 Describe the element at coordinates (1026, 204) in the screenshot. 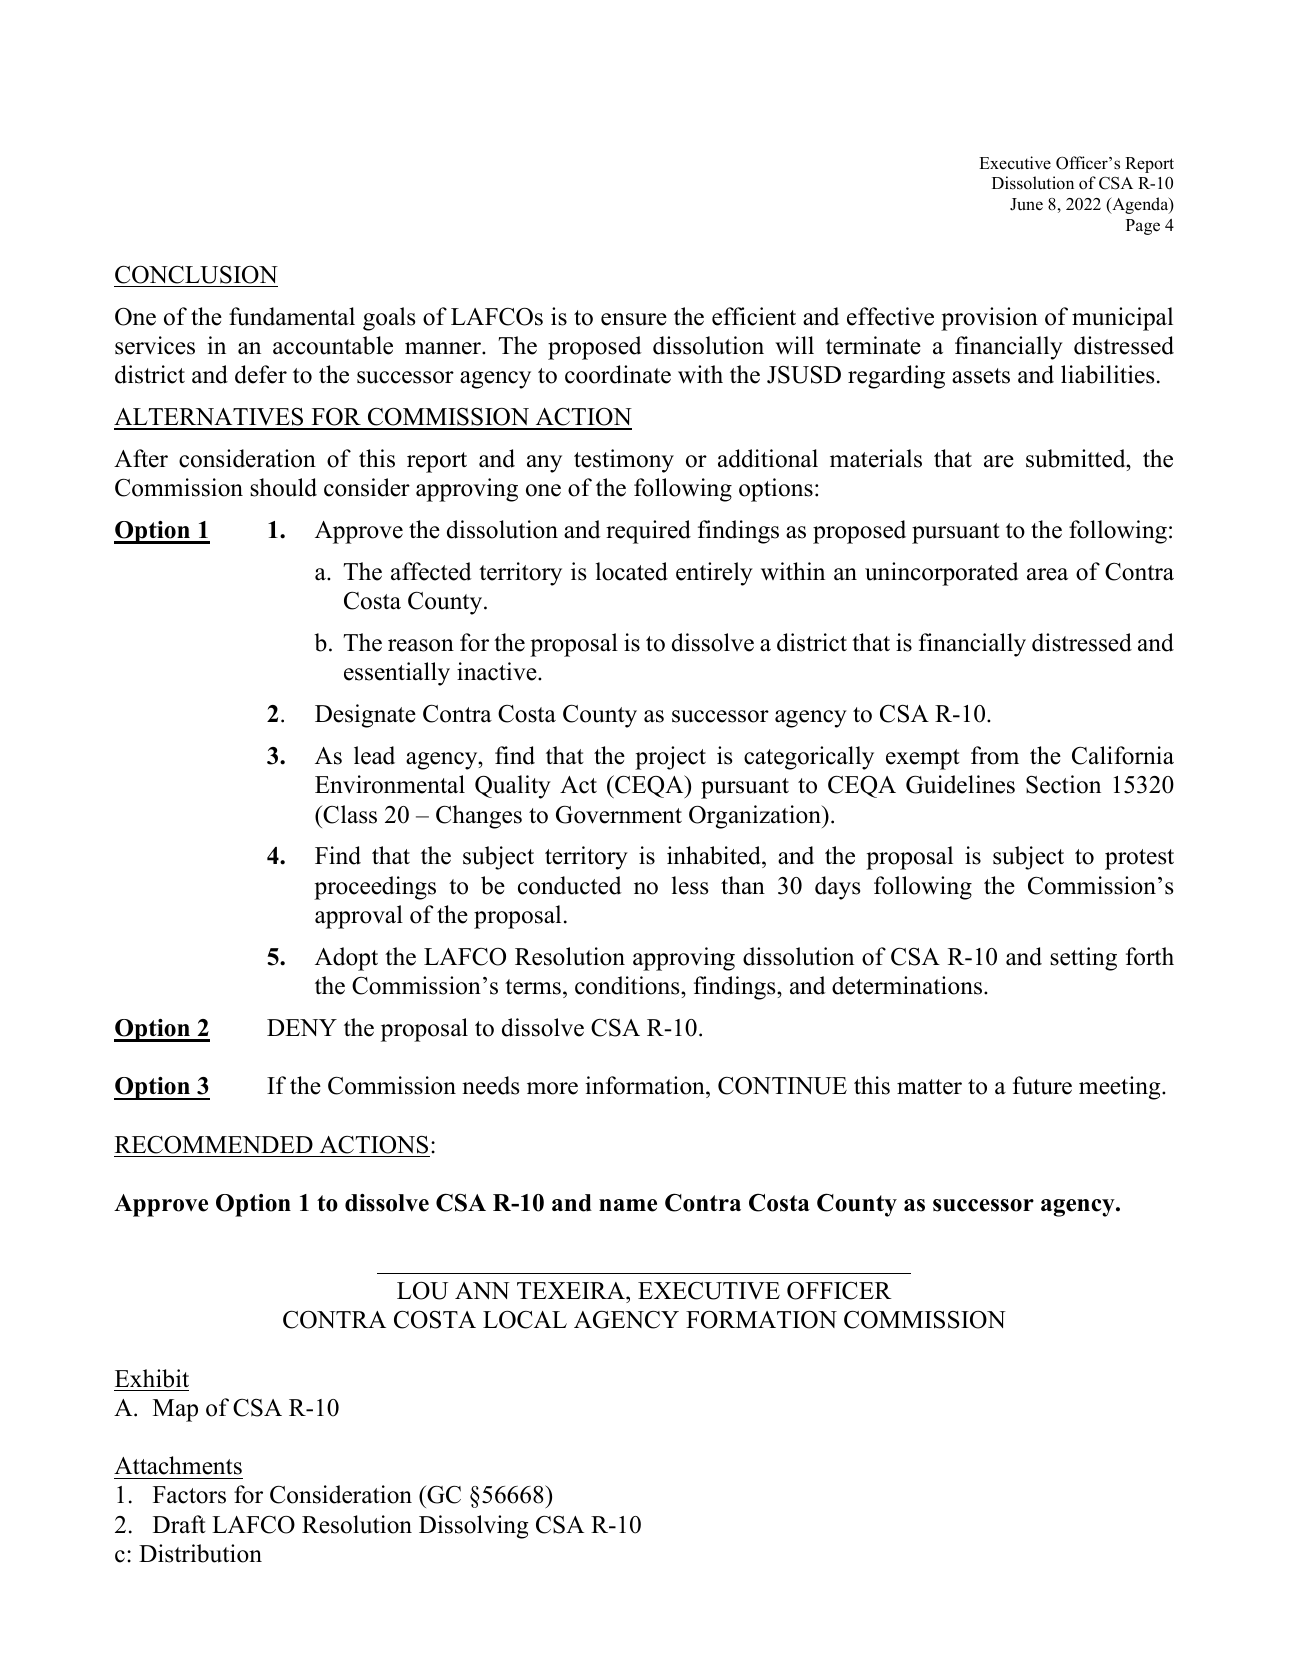

I see `June` at that location.
